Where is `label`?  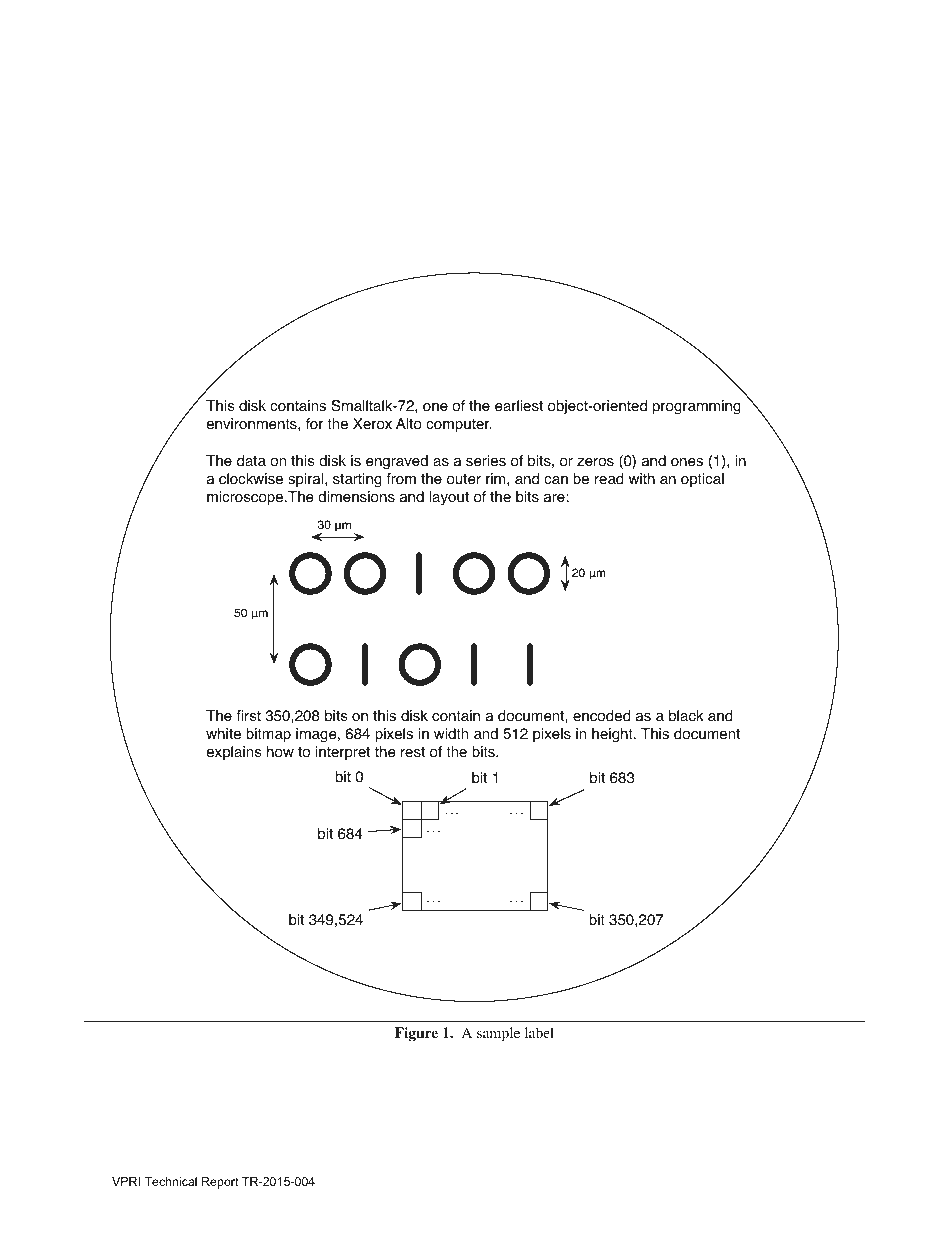
label is located at coordinates (539, 1032).
